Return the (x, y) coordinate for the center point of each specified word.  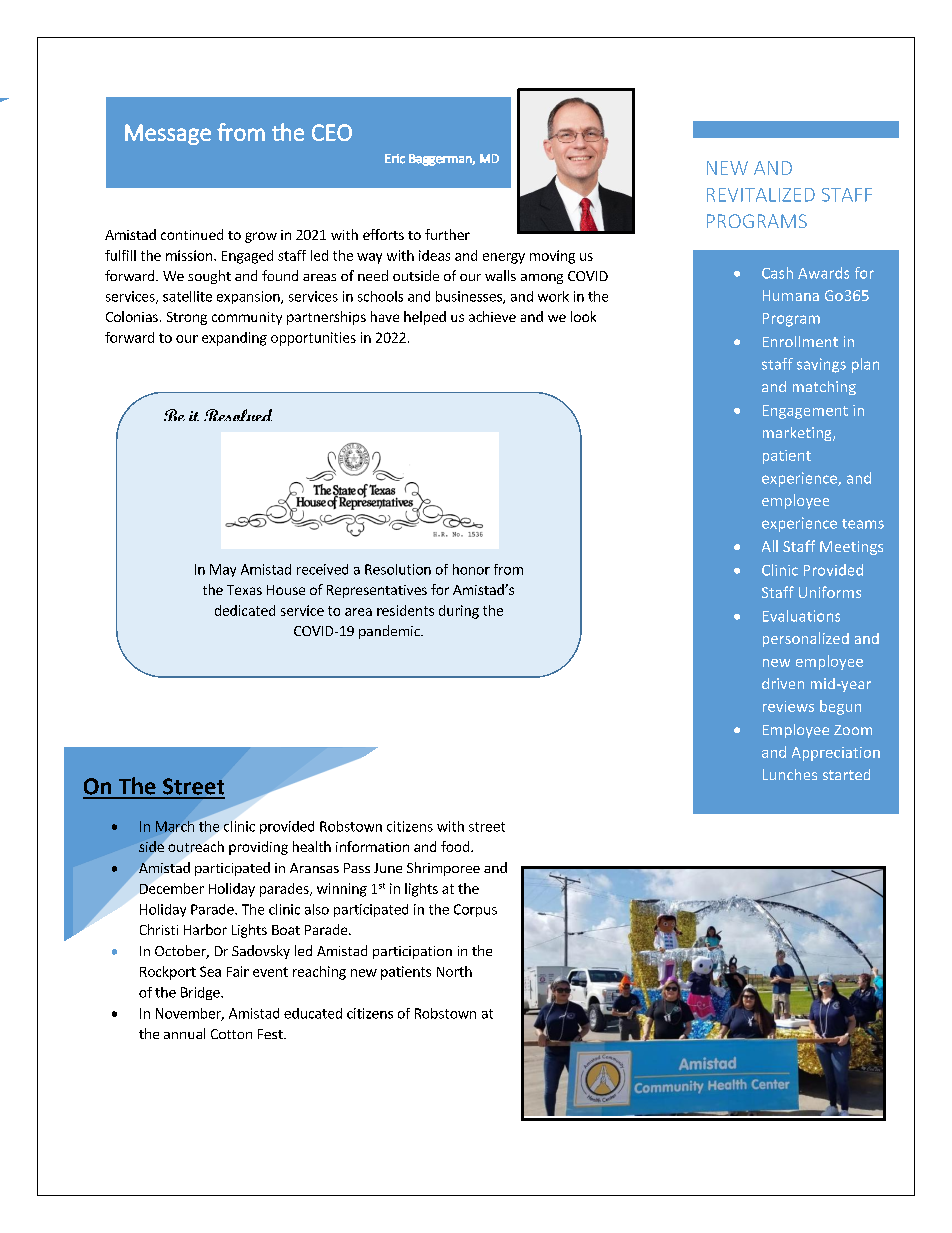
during (459, 612)
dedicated (245, 610)
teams (863, 524)
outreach (196, 846)
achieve (492, 316)
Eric (395, 159)
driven (783, 683)
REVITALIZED (761, 195)
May (223, 570)
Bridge (201, 993)
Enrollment (800, 341)
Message (168, 134)
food (456, 846)
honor (471, 569)
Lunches (790, 774)
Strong (187, 318)
